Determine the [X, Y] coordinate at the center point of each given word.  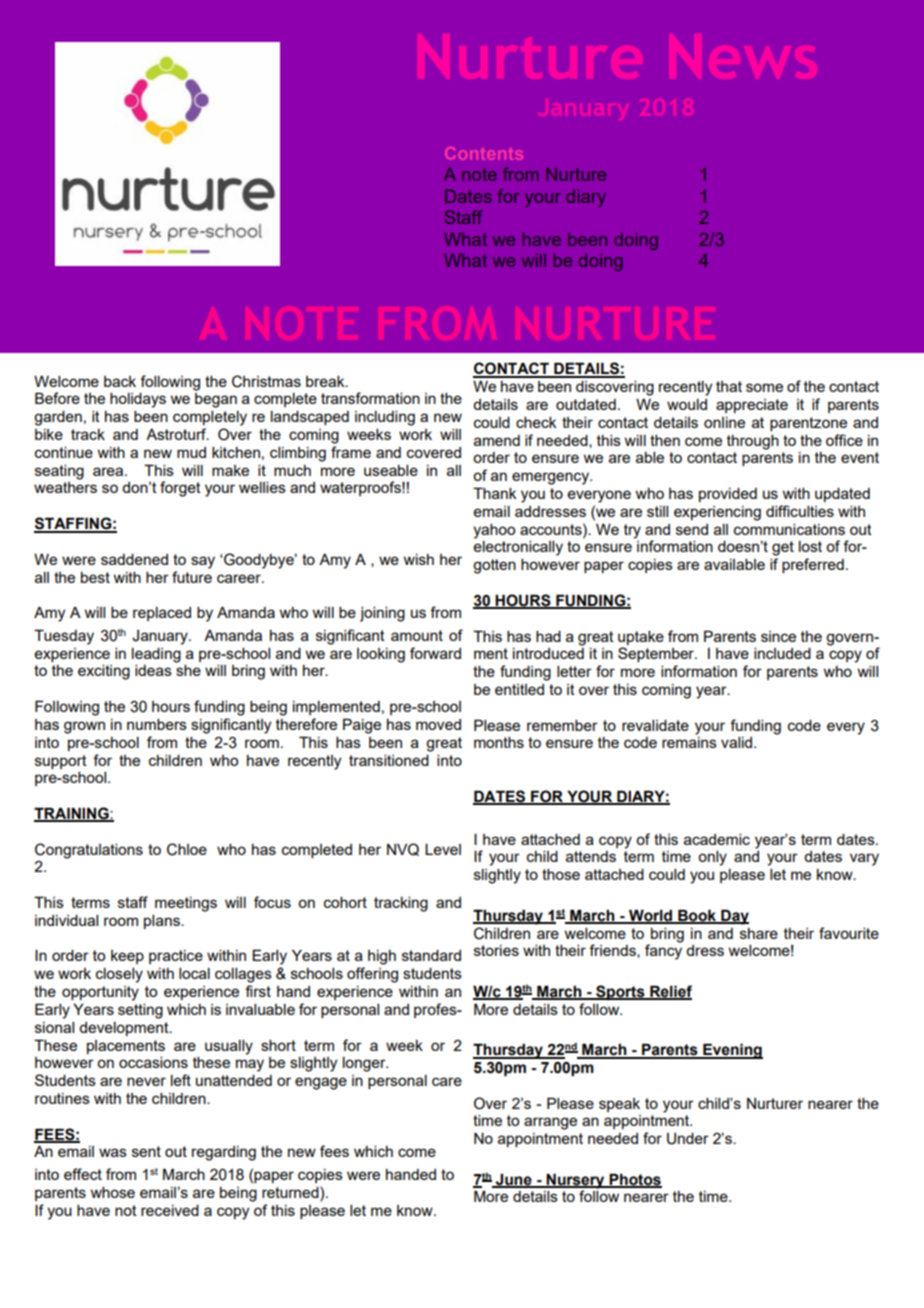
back [120, 381]
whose [113, 1192]
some [764, 387]
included [782, 653]
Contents [484, 153]
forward [435, 653]
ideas [153, 670]
